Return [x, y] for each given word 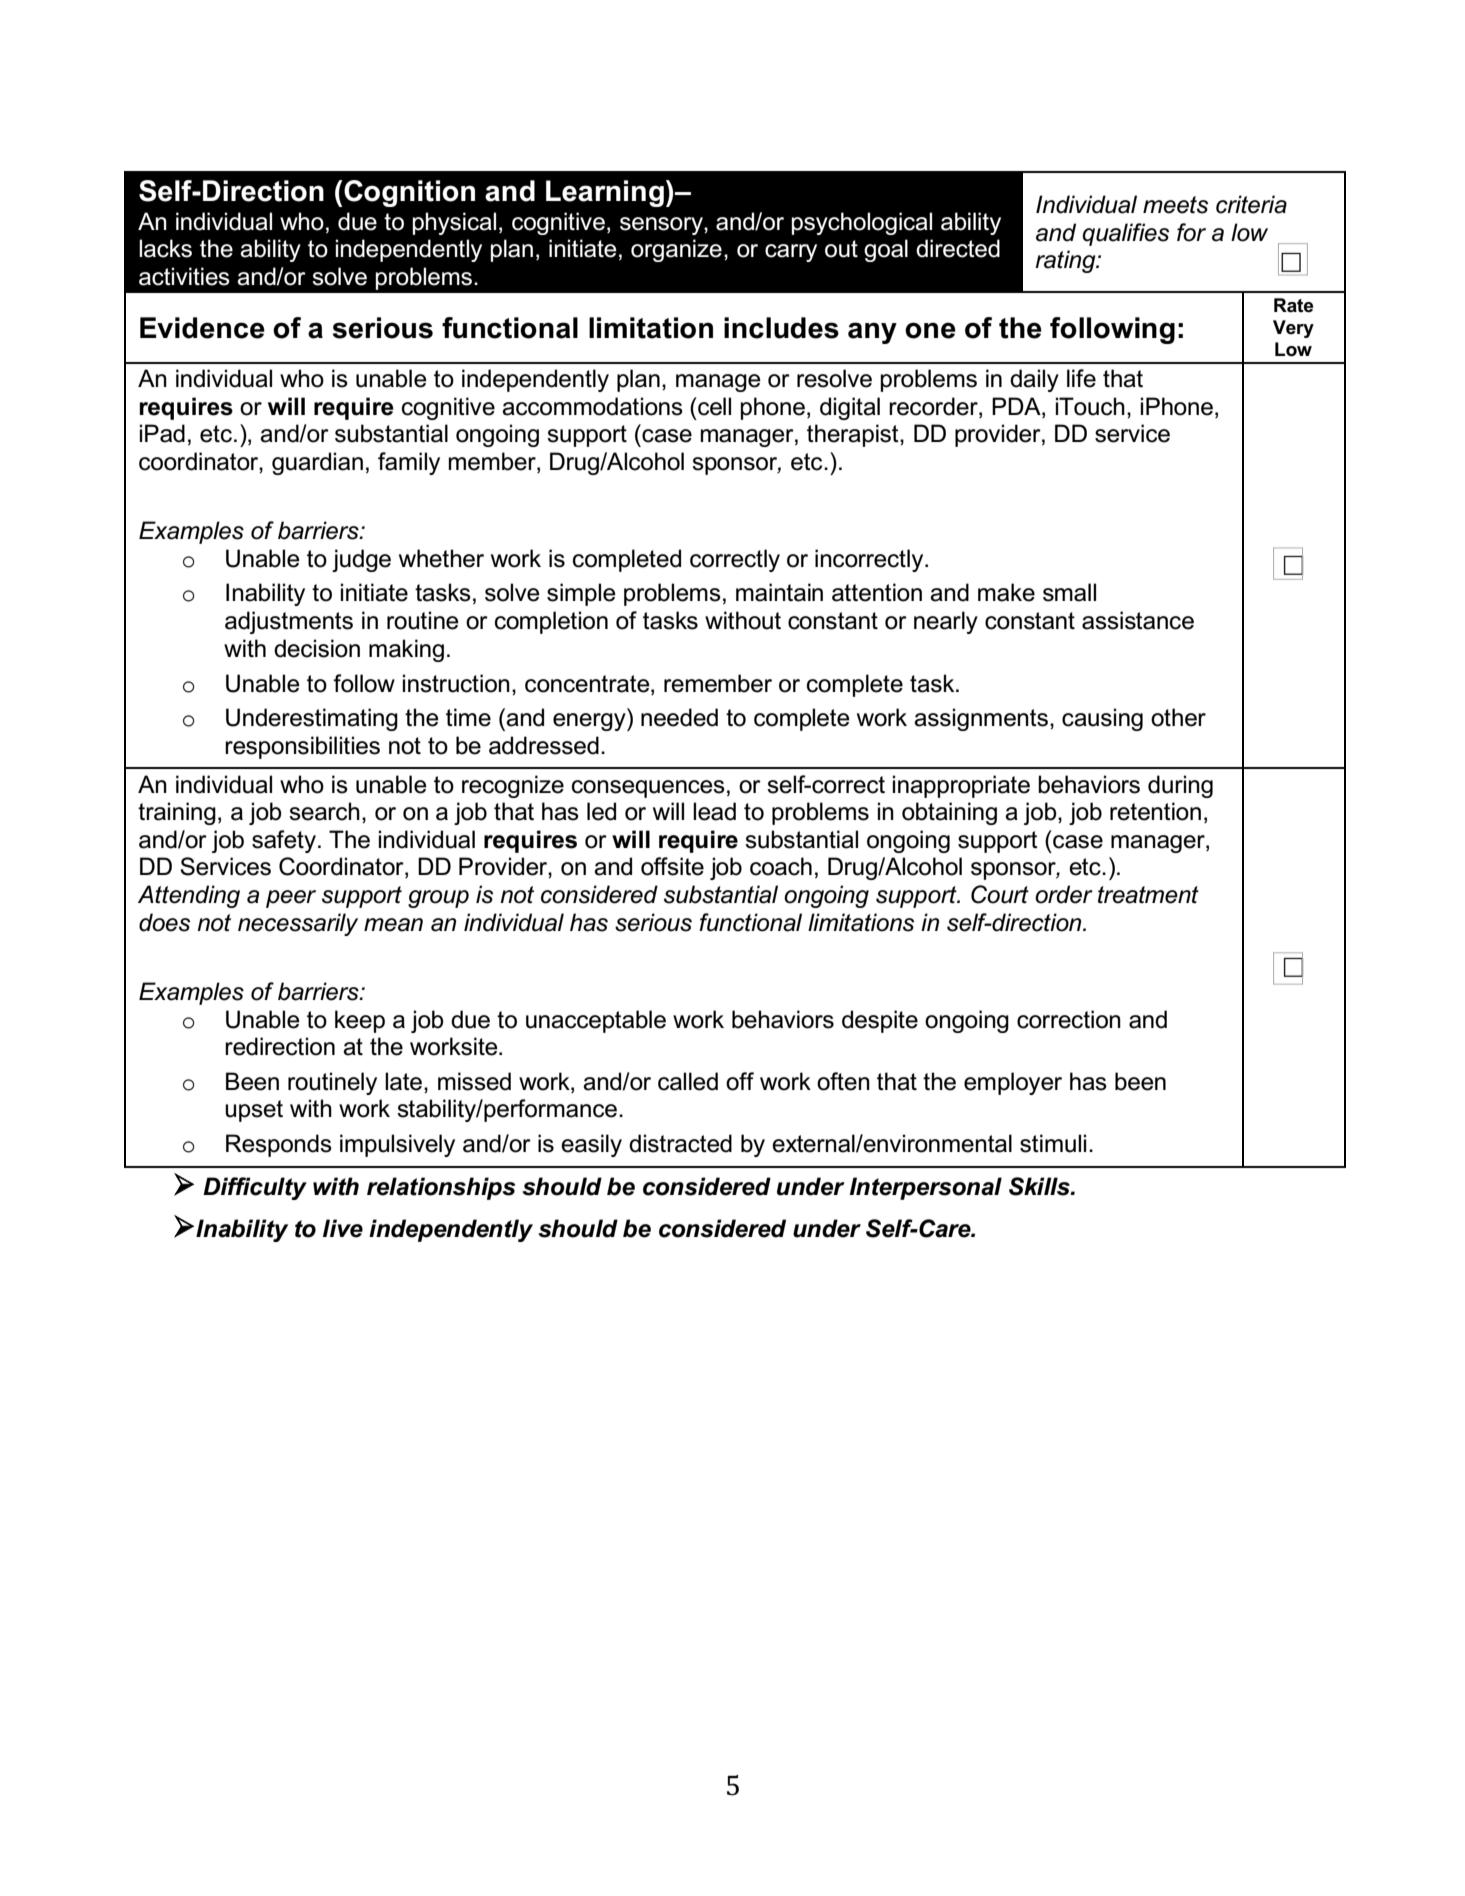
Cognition [408, 193]
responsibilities [302, 747]
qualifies [1125, 234]
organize [676, 250]
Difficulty [255, 1188]
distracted [680, 1143]
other [1178, 717]
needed [679, 717]
